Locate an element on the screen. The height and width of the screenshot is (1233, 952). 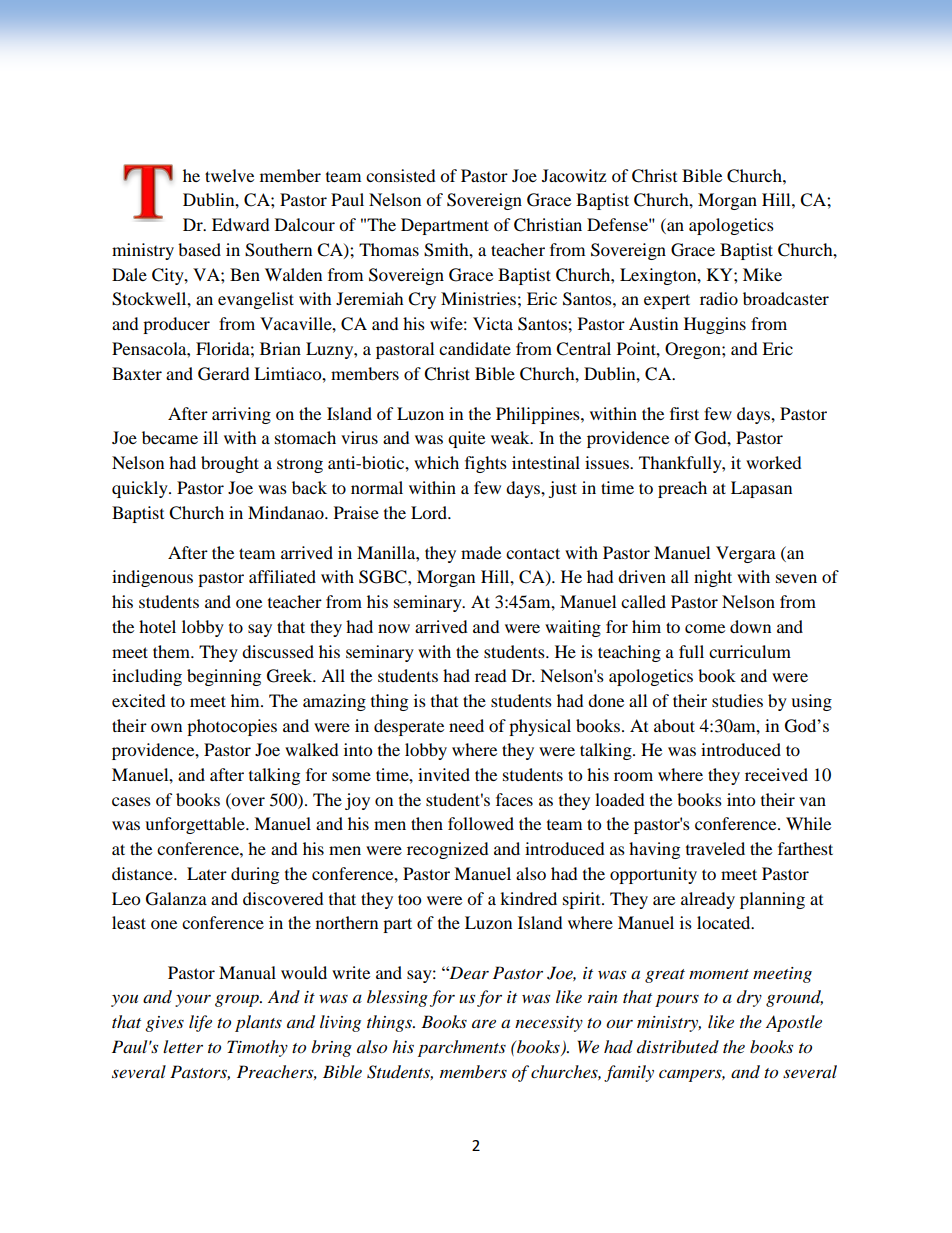
consisted is located at coordinates (401, 175).
